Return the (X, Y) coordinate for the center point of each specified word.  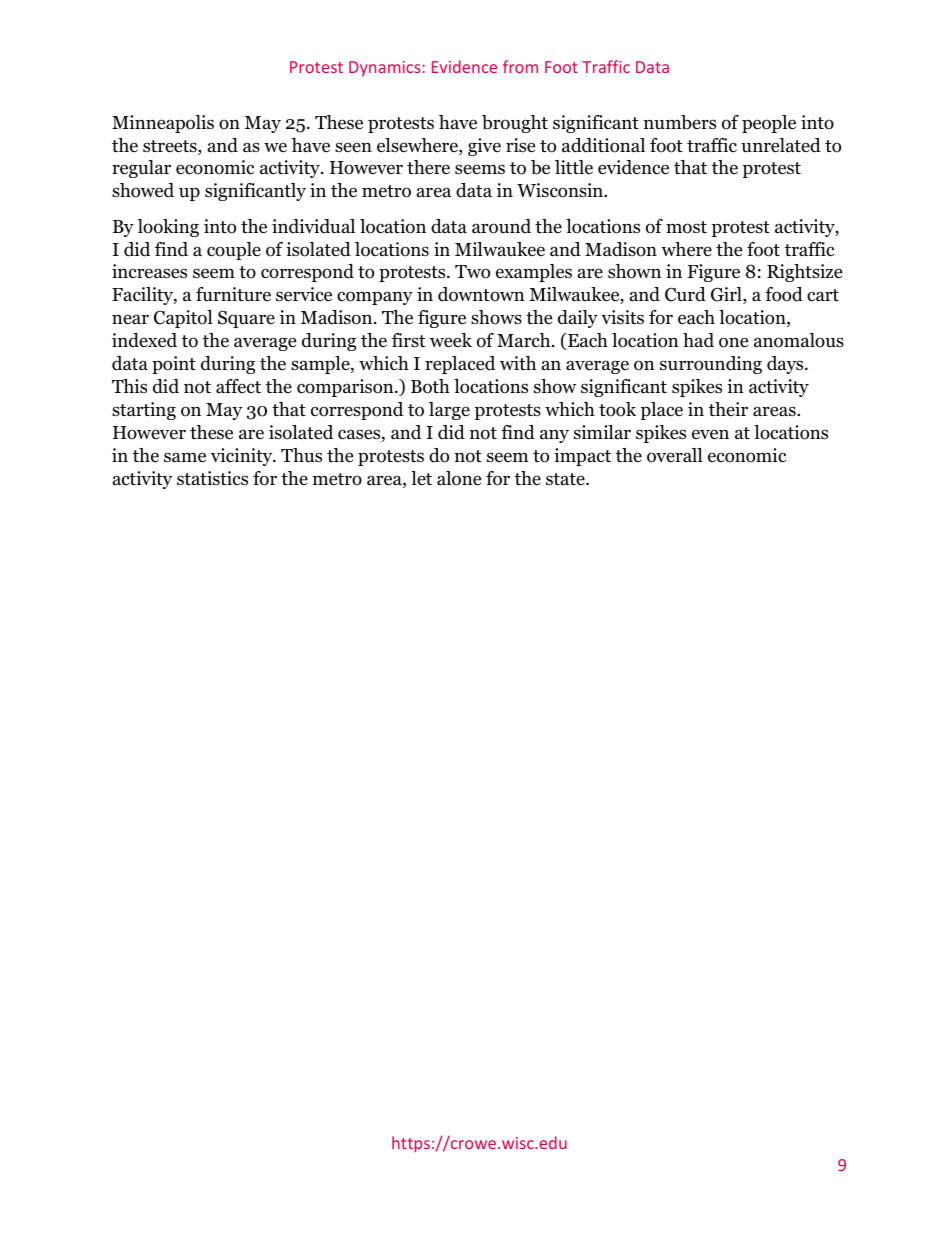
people (769, 124)
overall (675, 455)
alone (459, 478)
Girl (727, 295)
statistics (212, 478)
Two (472, 272)
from (520, 66)
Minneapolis (163, 124)
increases (149, 271)
